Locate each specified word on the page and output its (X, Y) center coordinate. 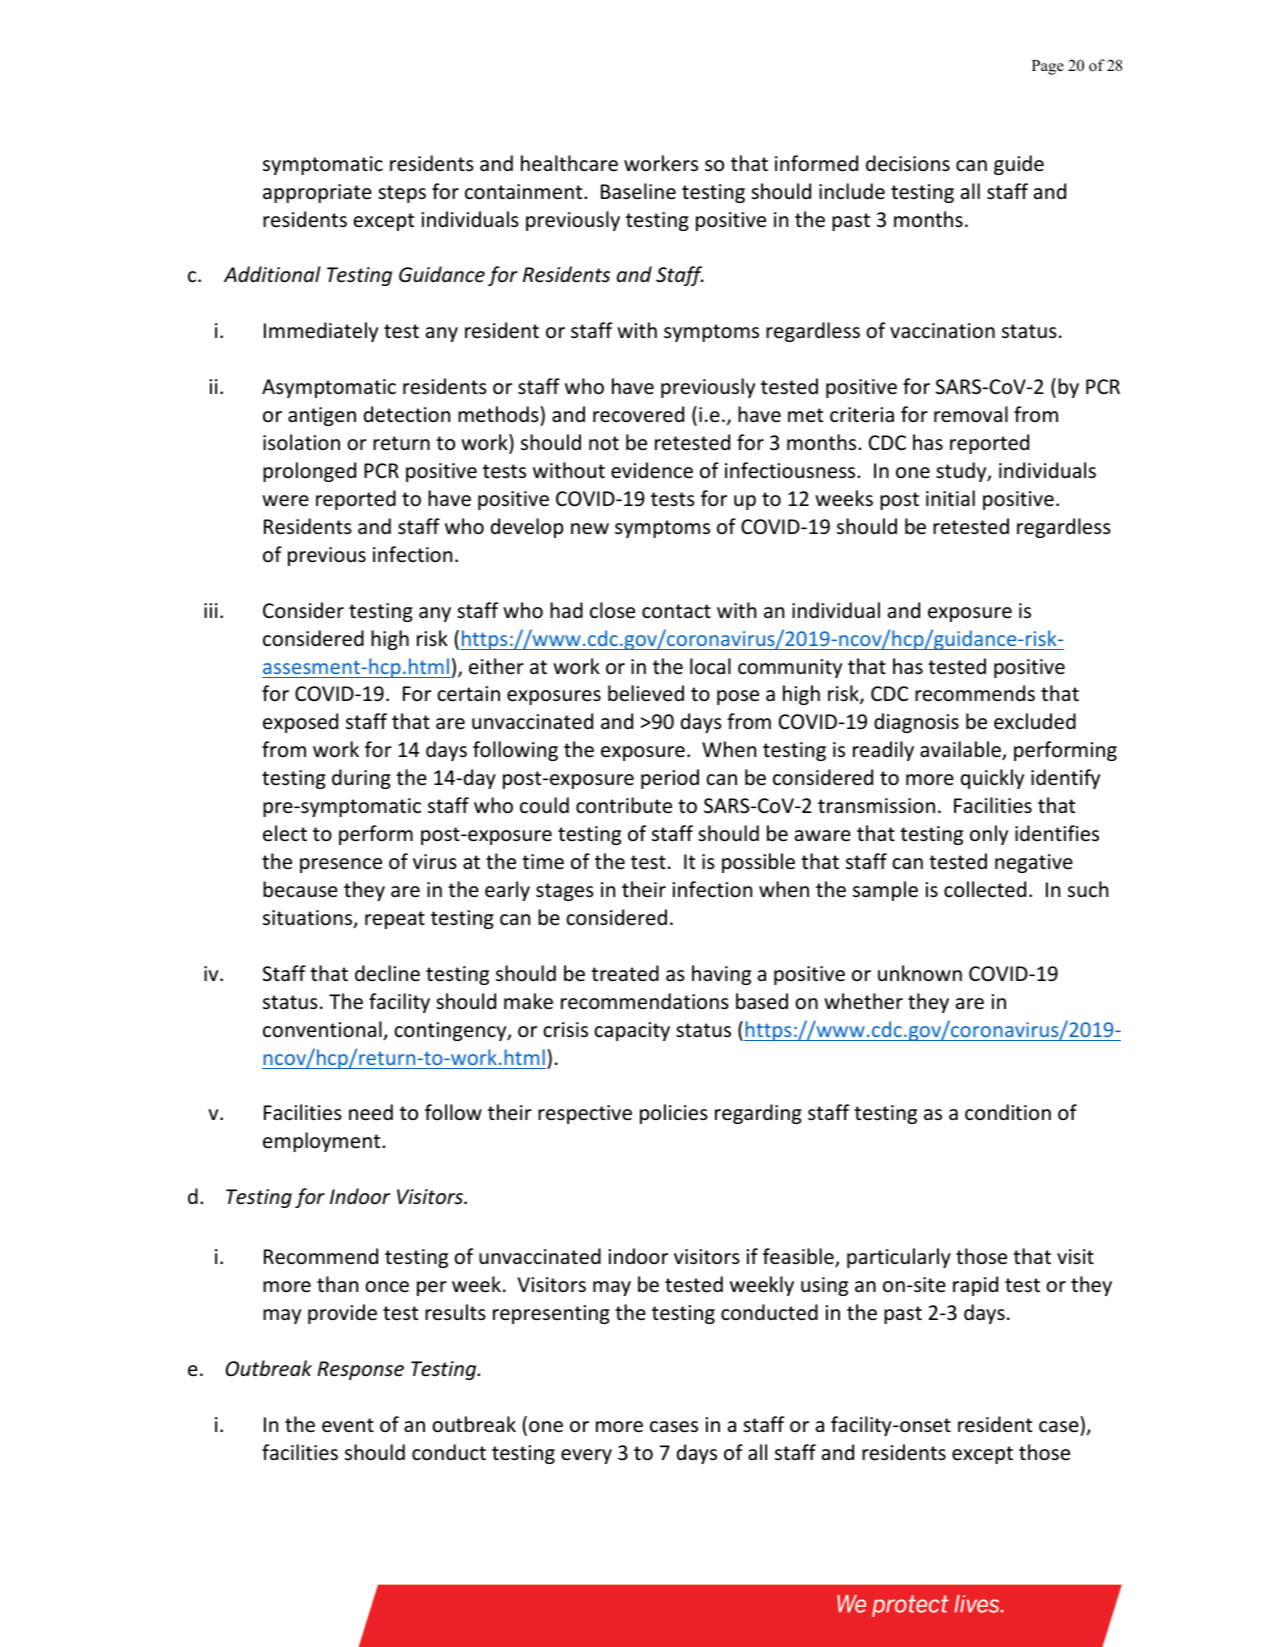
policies (674, 1114)
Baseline (638, 191)
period (670, 779)
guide (1019, 165)
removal (971, 414)
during (361, 779)
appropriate (317, 193)
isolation (301, 442)
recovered (638, 414)
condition (1008, 1112)
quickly (992, 779)
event (348, 1425)
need (371, 1112)
